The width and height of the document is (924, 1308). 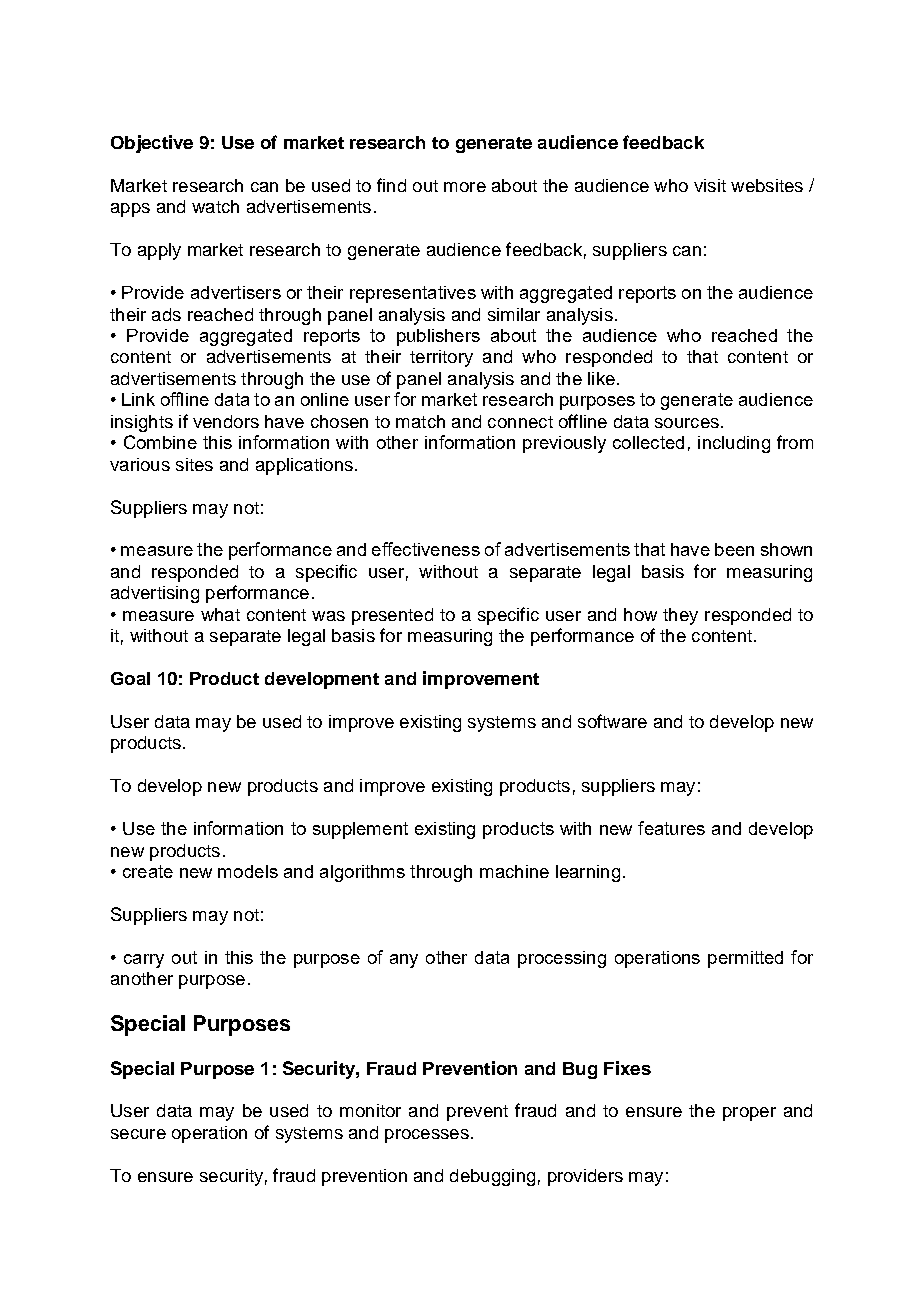 I want to click on vendors, so click(x=226, y=421).
